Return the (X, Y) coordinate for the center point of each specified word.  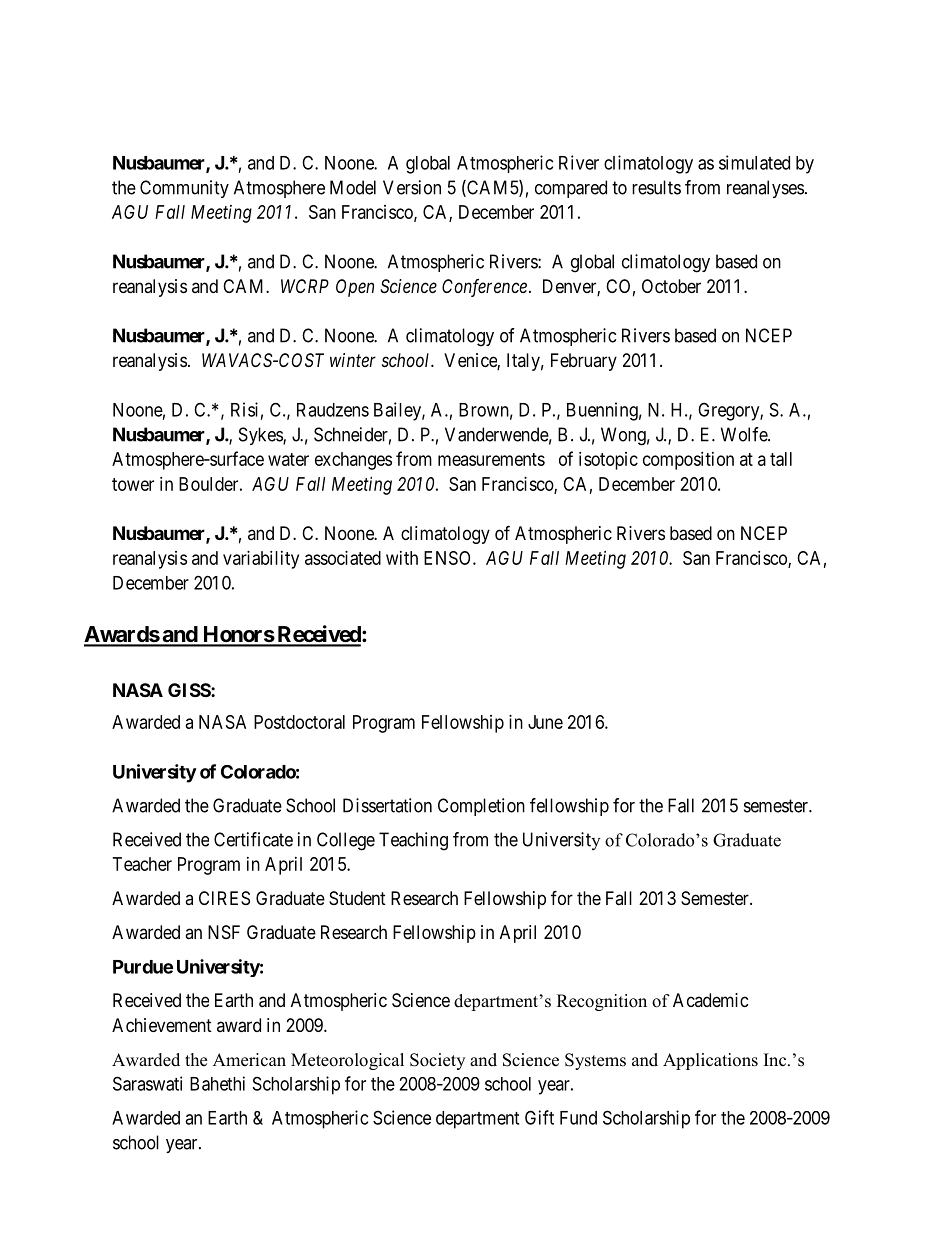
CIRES (224, 898)
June (545, 722)
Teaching (413, 841)
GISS (190, 690)
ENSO (449, 558)
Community (184, 189)
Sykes (261, 436)
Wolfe (745, 434)
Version (412, 187)
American (249, 1060)
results (656, 187)
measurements (491, 459)
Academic (711, 1000)
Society (437, 1061)
